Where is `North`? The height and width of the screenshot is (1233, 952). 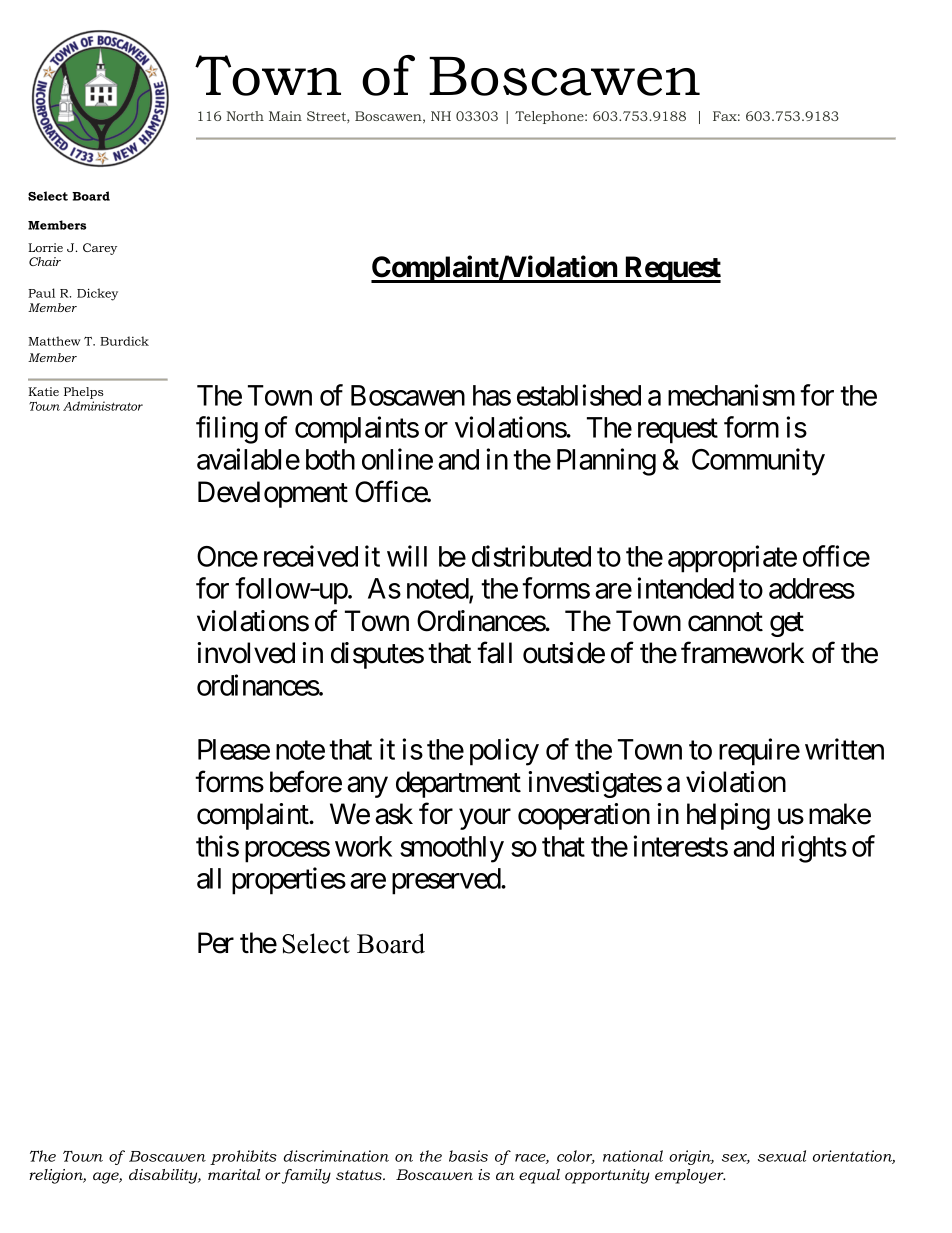
North is located at coordinates (245, 116).
